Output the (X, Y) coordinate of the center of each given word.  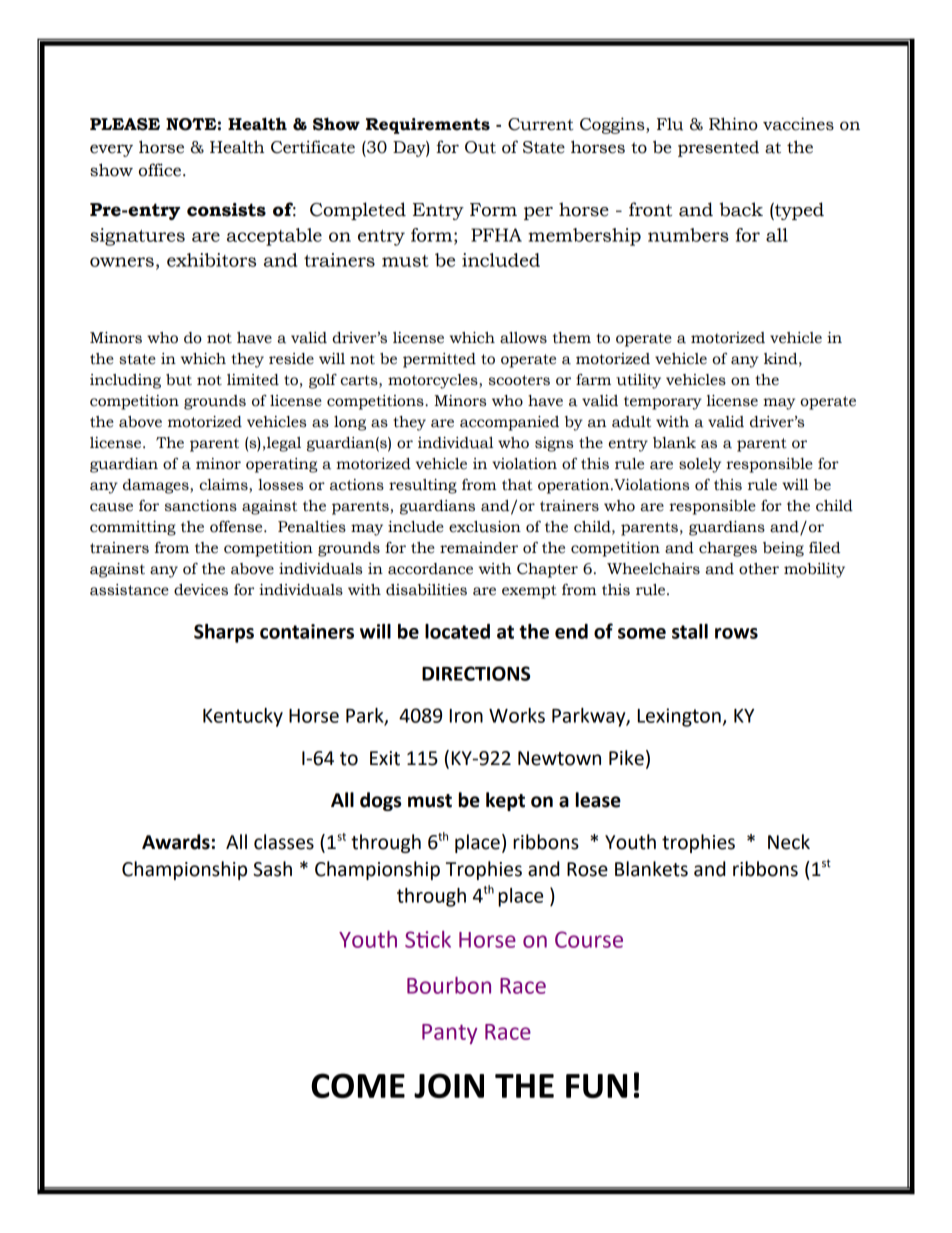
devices (201, 590)
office (161, 170)
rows (736, 633)
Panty (450, 1034)
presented (718, 149)
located (457, 631)
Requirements (428, 126)
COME (358, 1085)
